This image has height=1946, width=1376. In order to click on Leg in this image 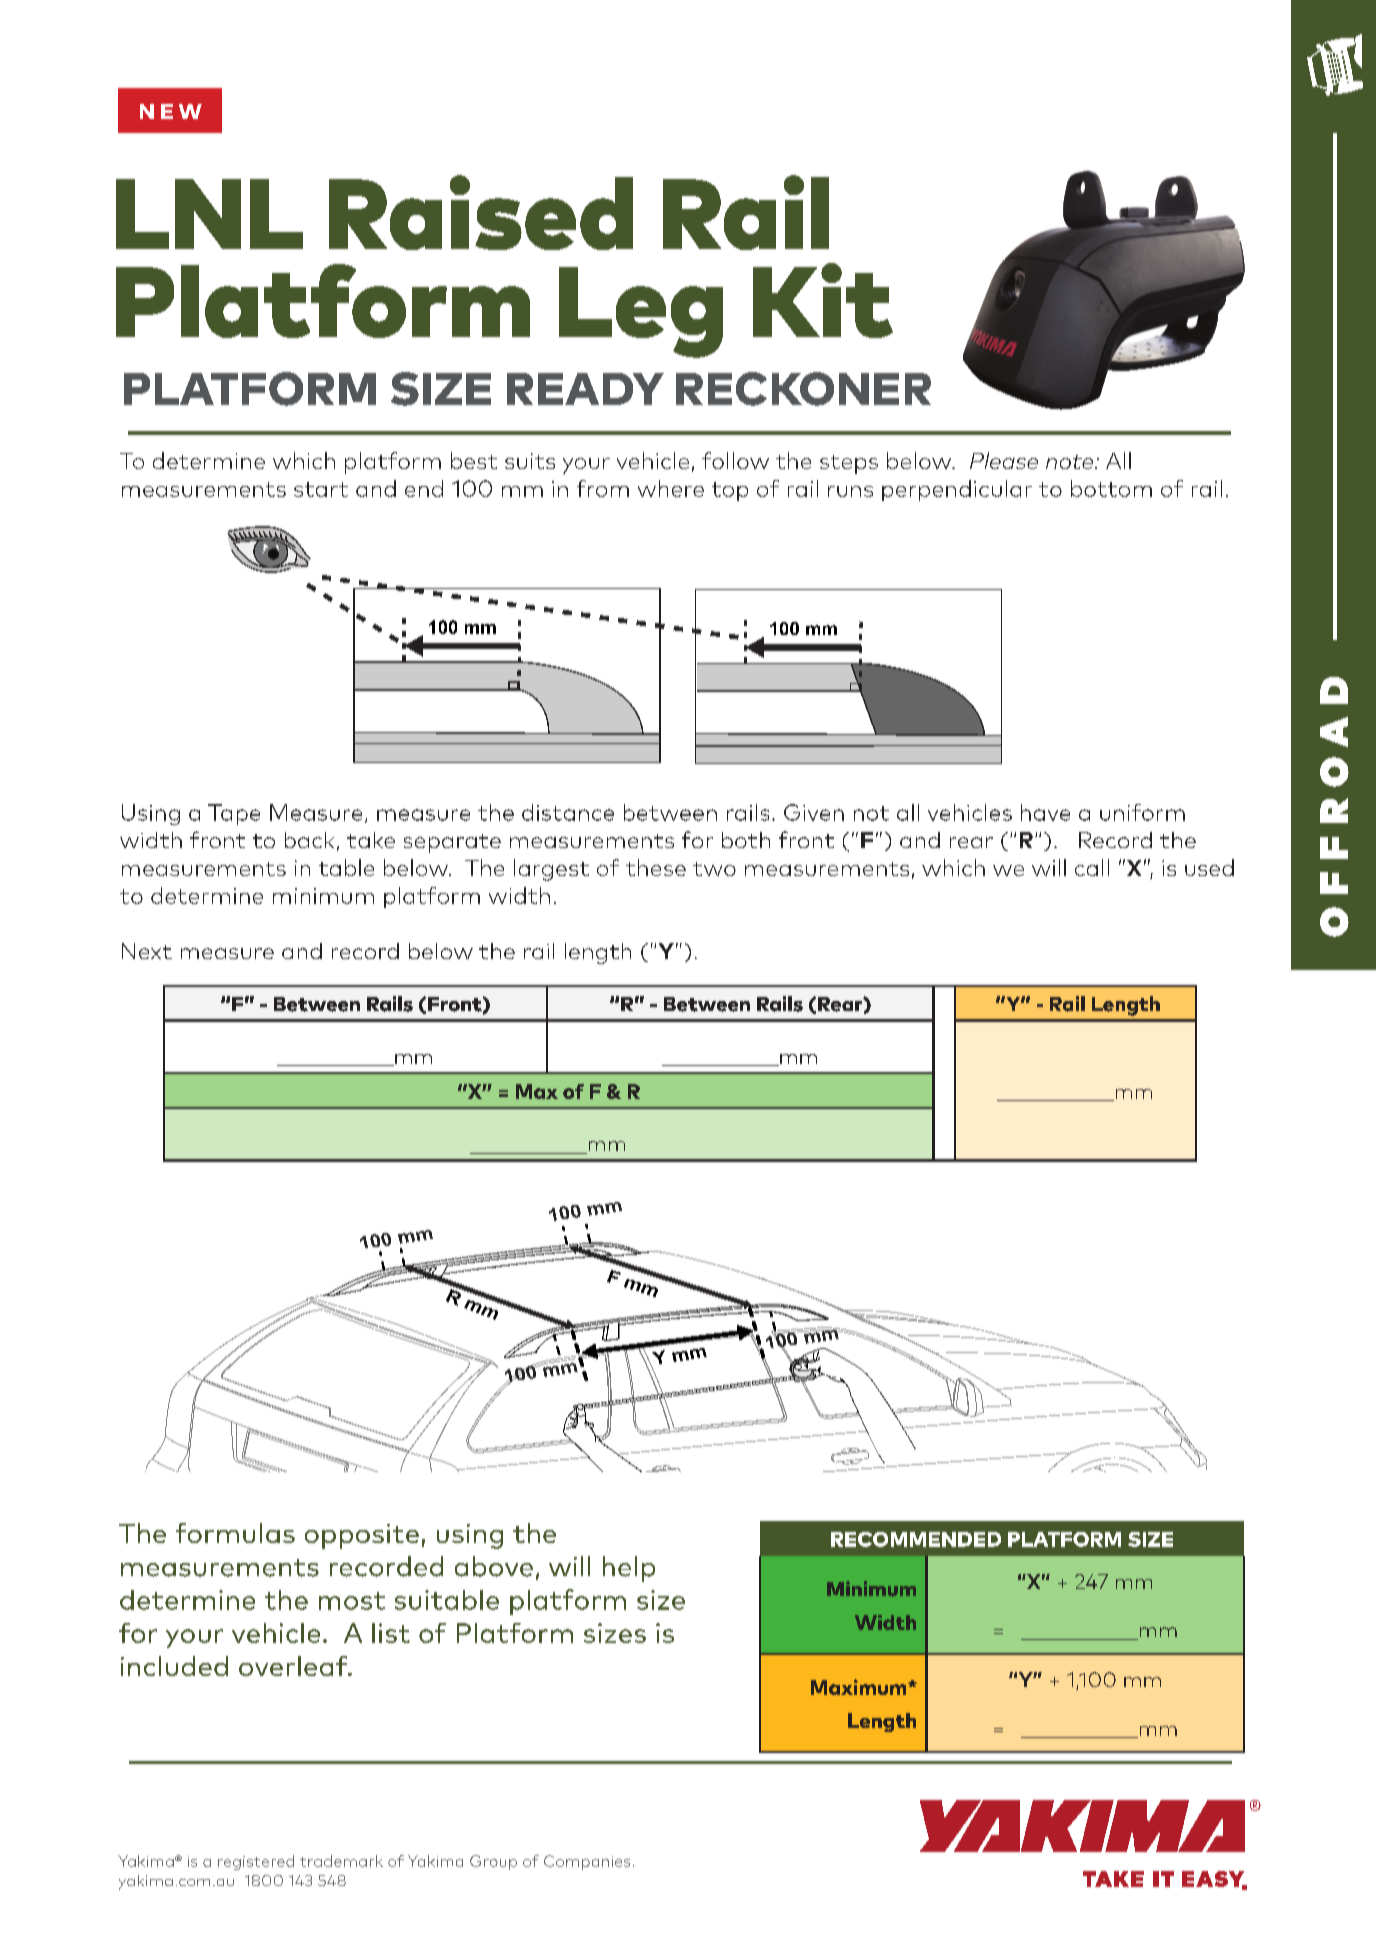, I will do `click(641, 312)`.
